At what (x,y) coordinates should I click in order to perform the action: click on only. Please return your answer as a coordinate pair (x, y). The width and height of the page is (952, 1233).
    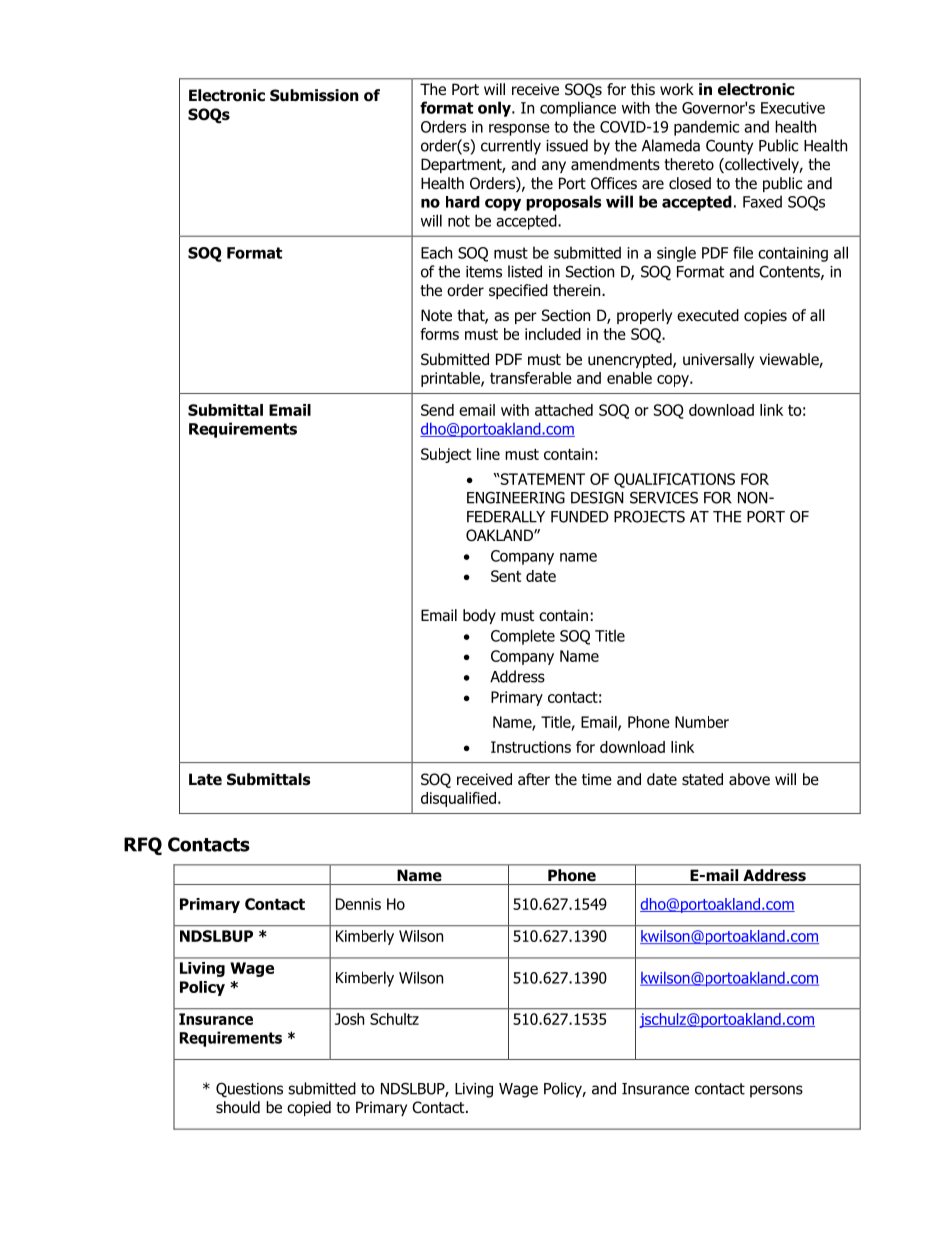
    Looking at the image, I should click on (495, 109).
